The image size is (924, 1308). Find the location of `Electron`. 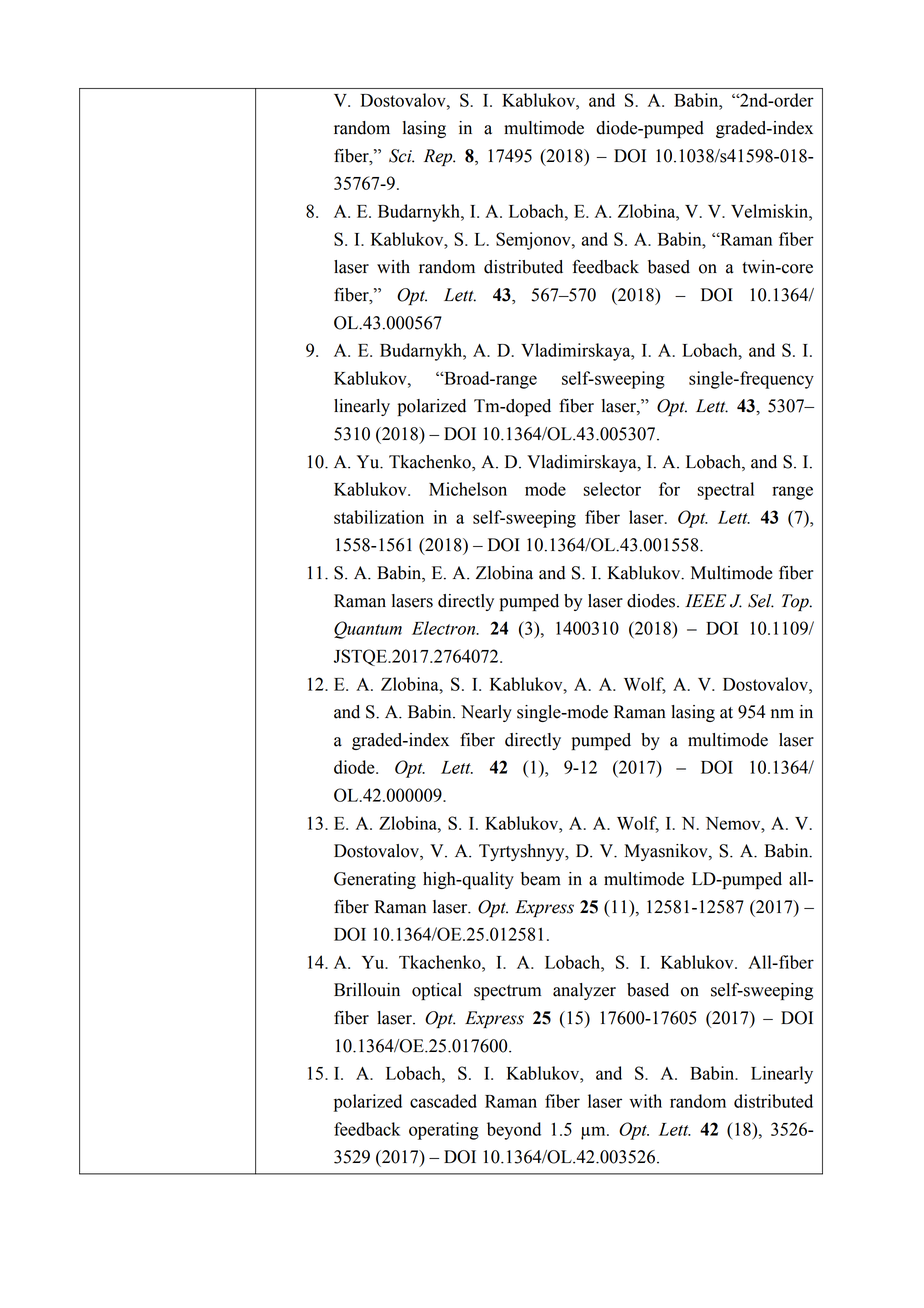

Electron is located at coordinates (445, 628).
